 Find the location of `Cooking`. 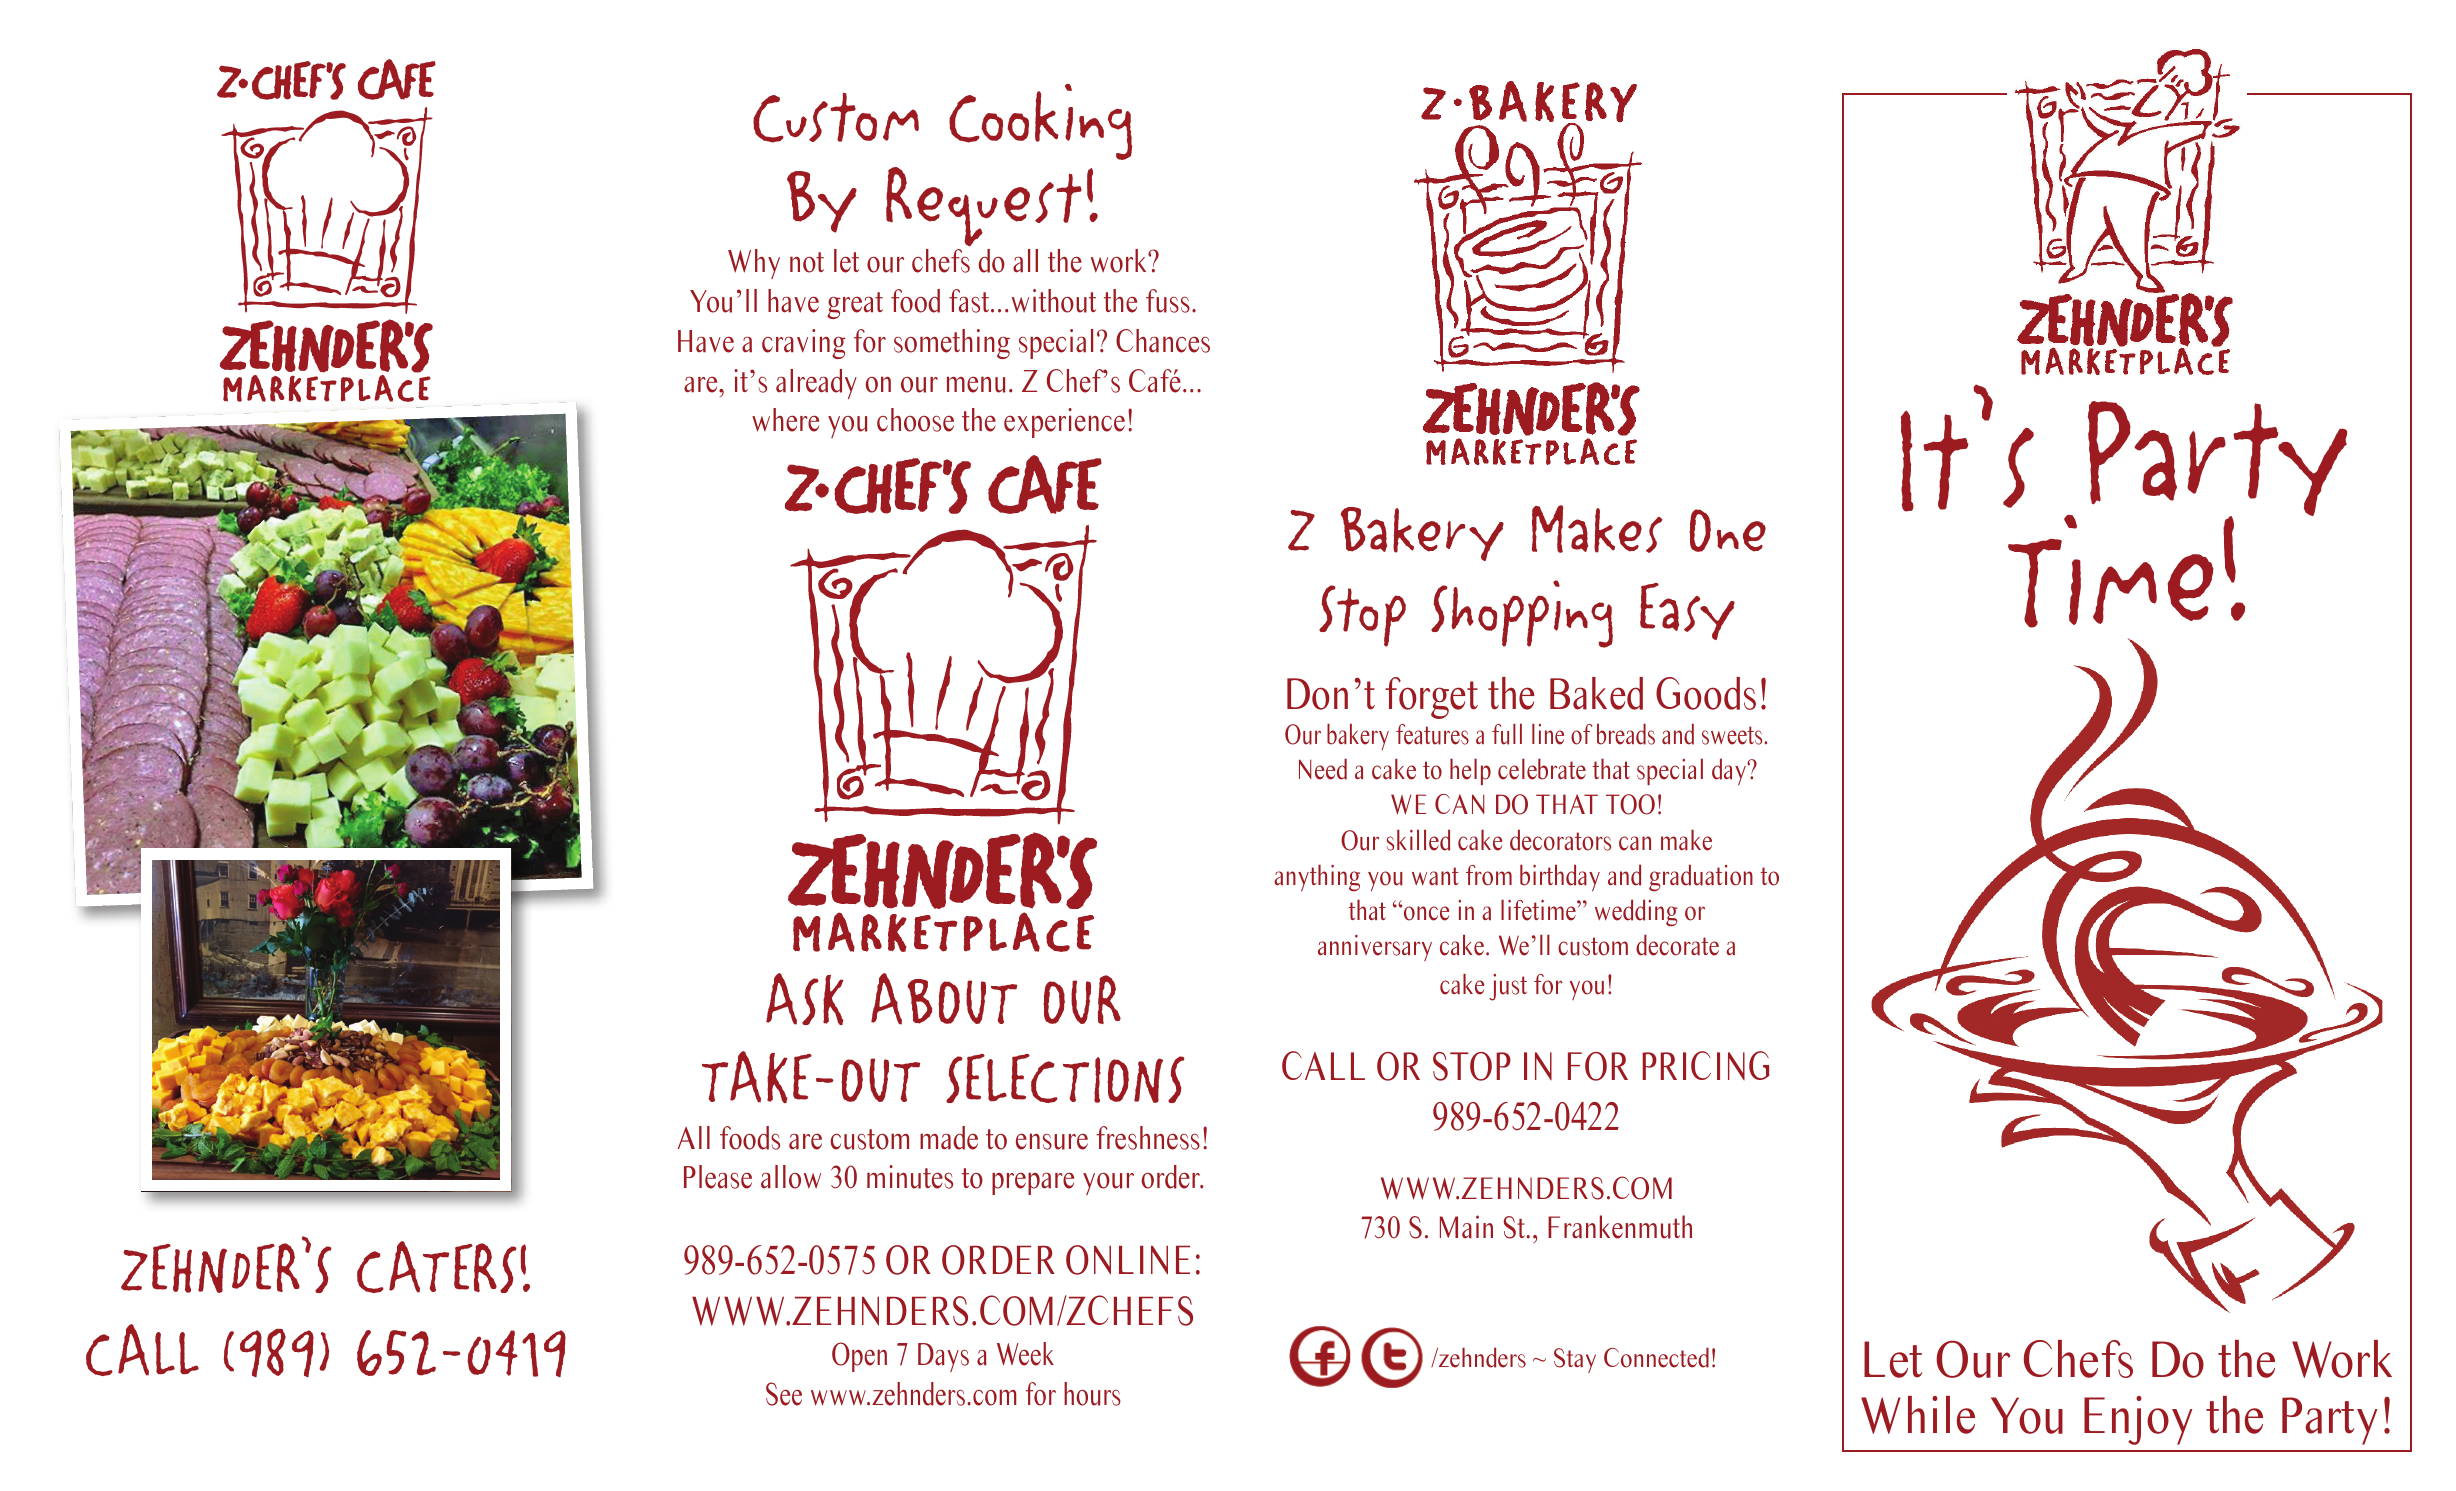

Cooking is located at coordinates (1040, 122).
